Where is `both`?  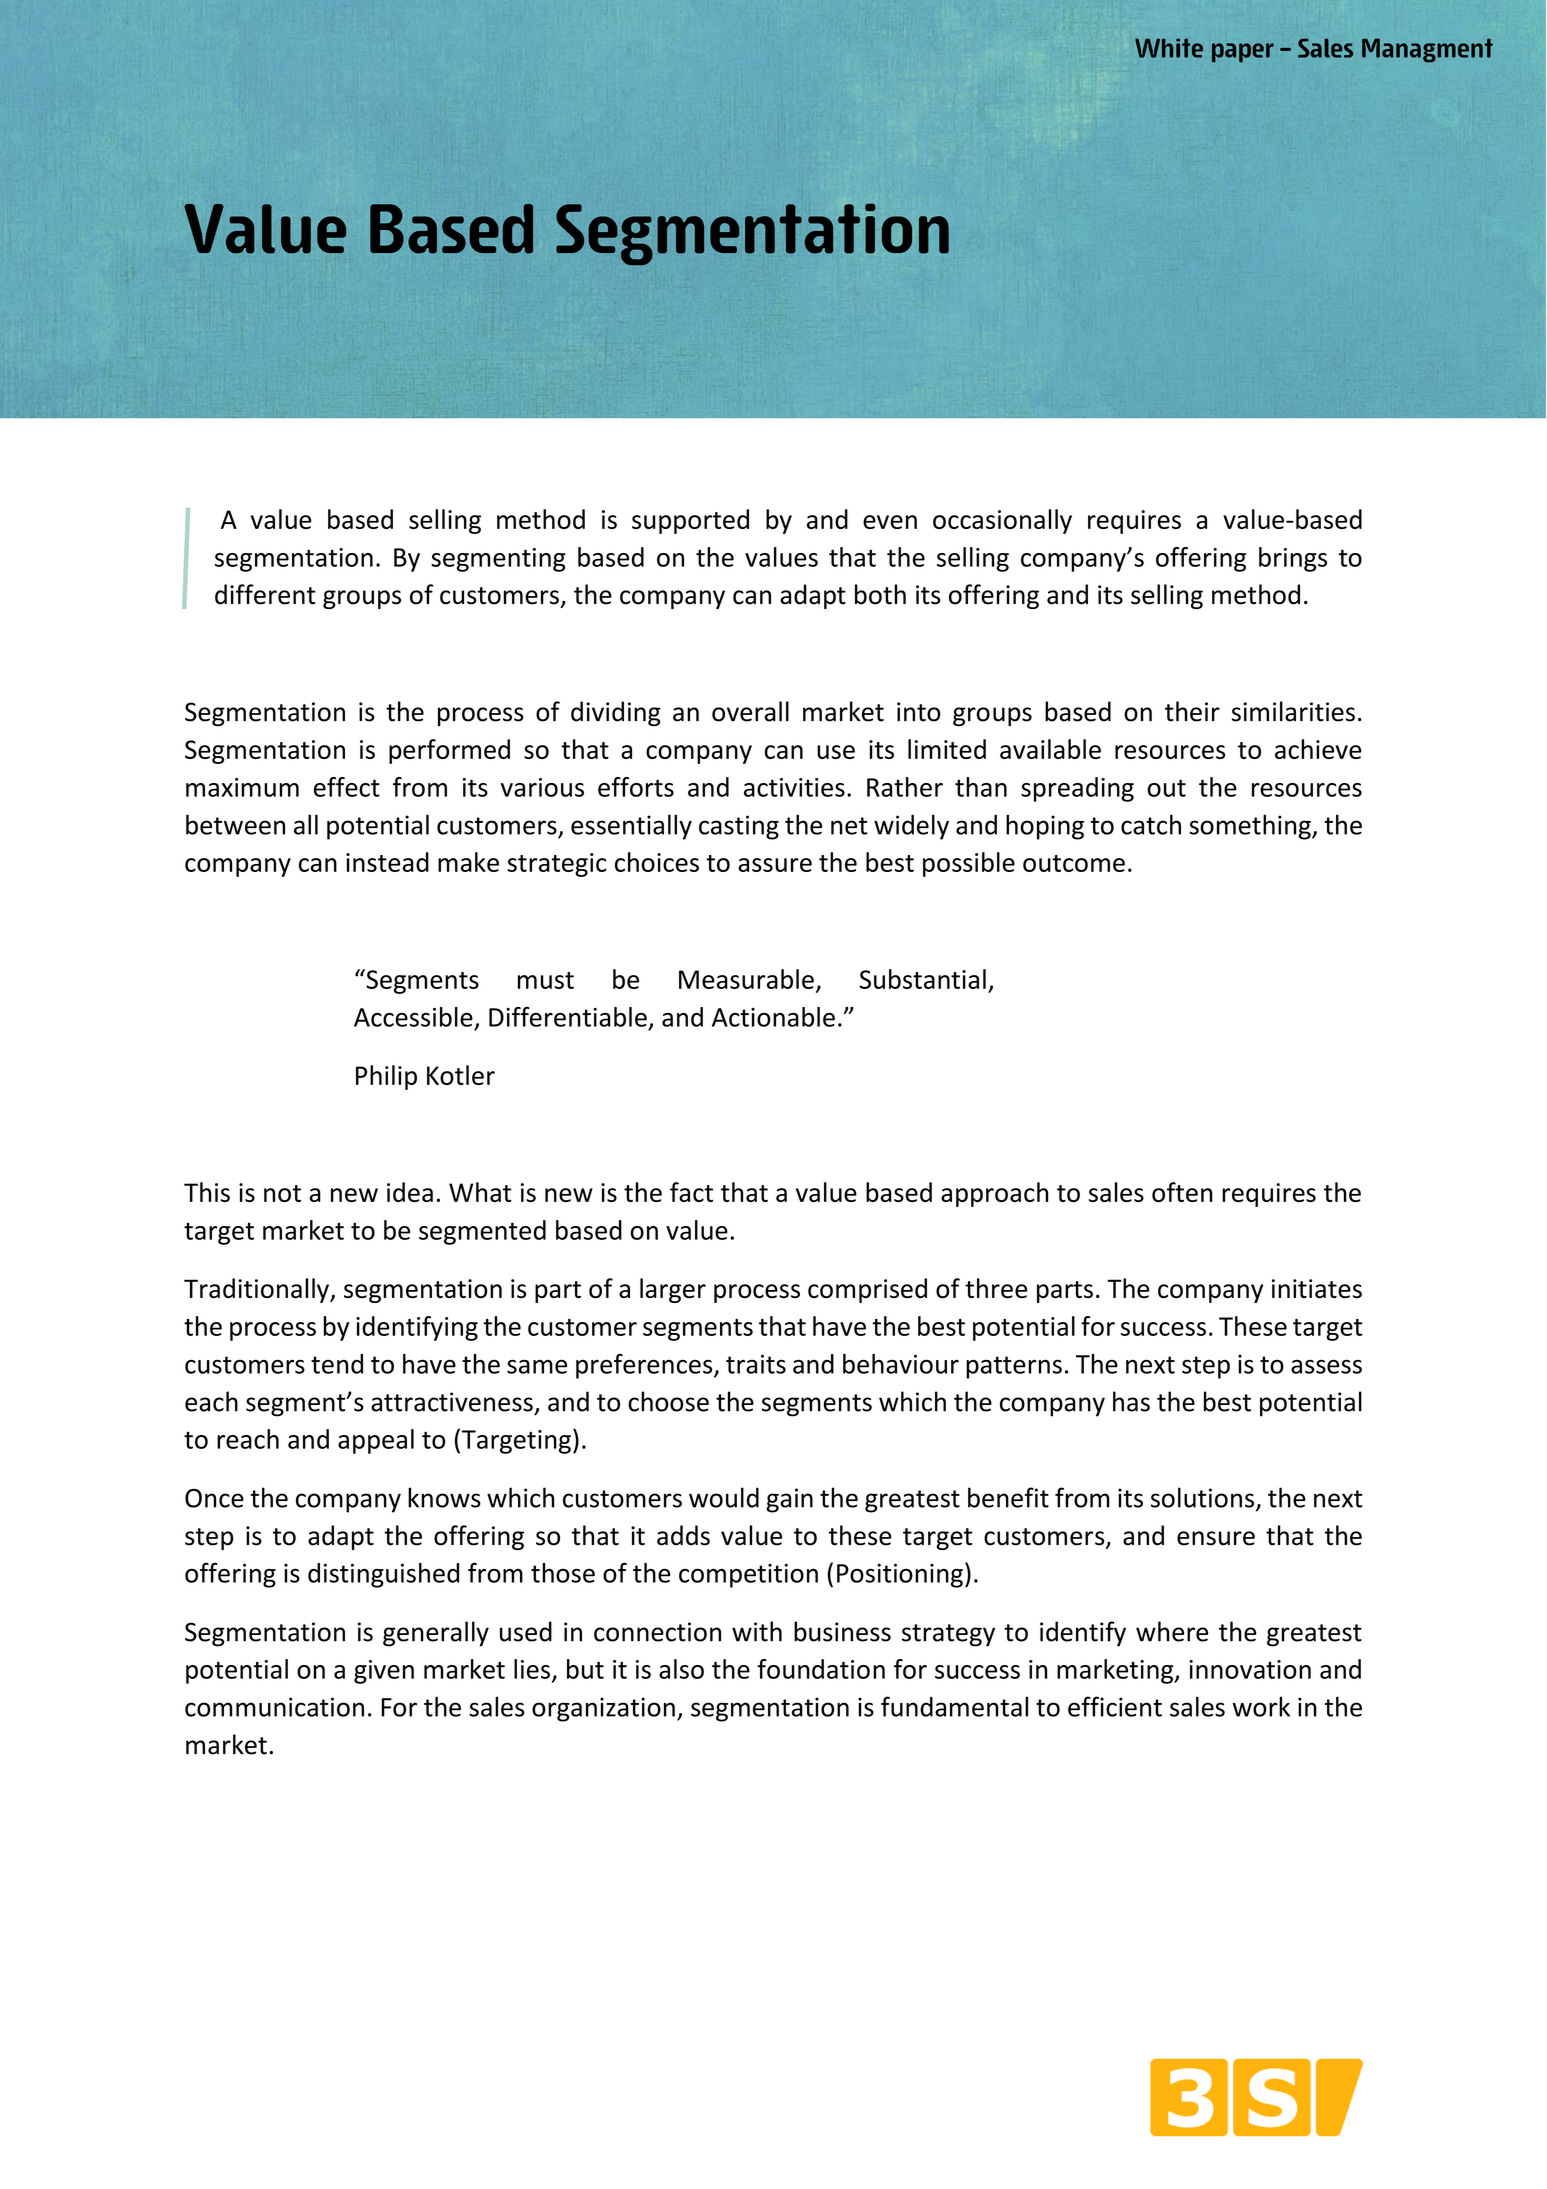
both is located at coordinates (880, 594).
